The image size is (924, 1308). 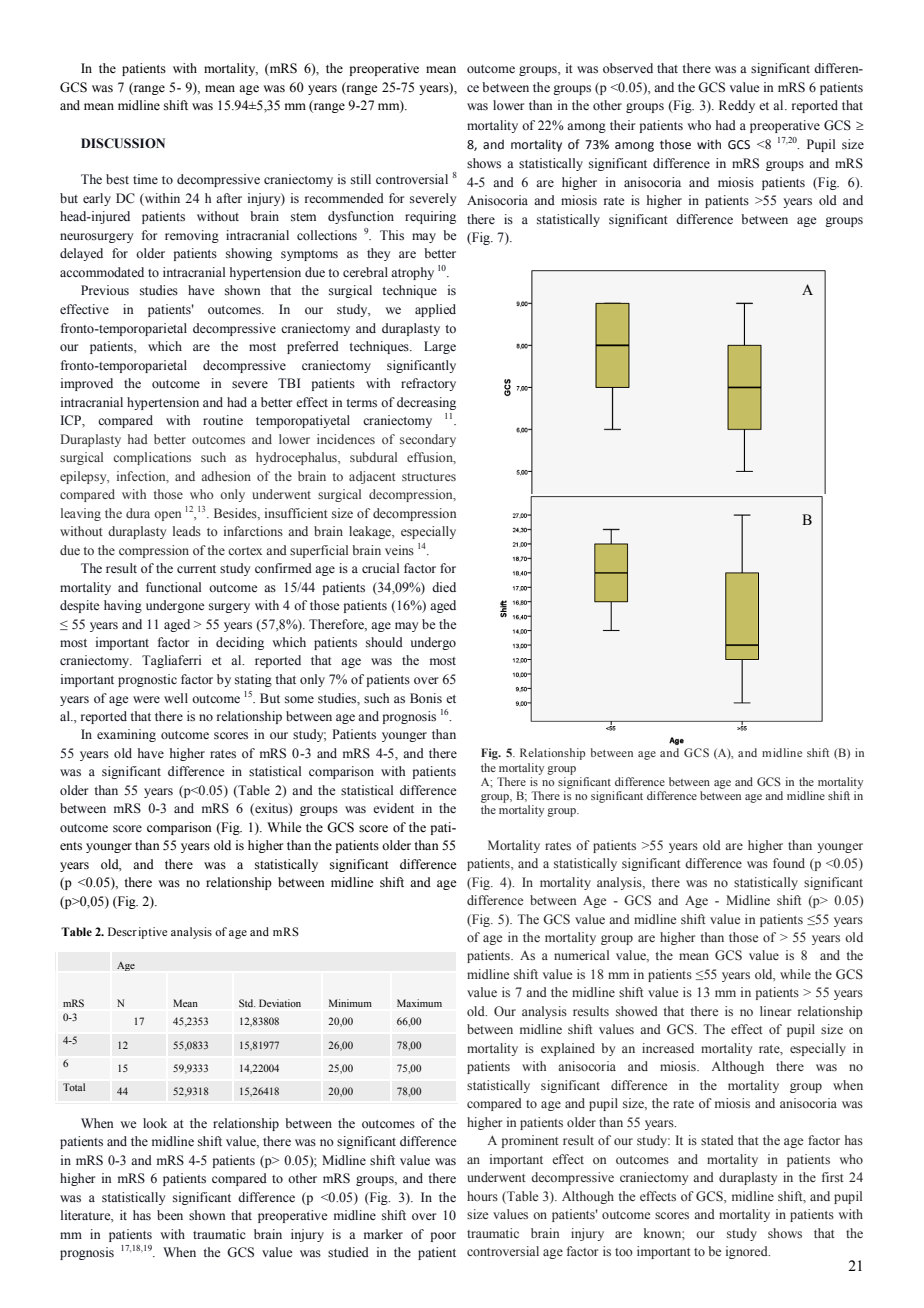 What do you see at coordinates (126, 735) in the screenshot?
I see `examining` at bounding box center [126, 735].
